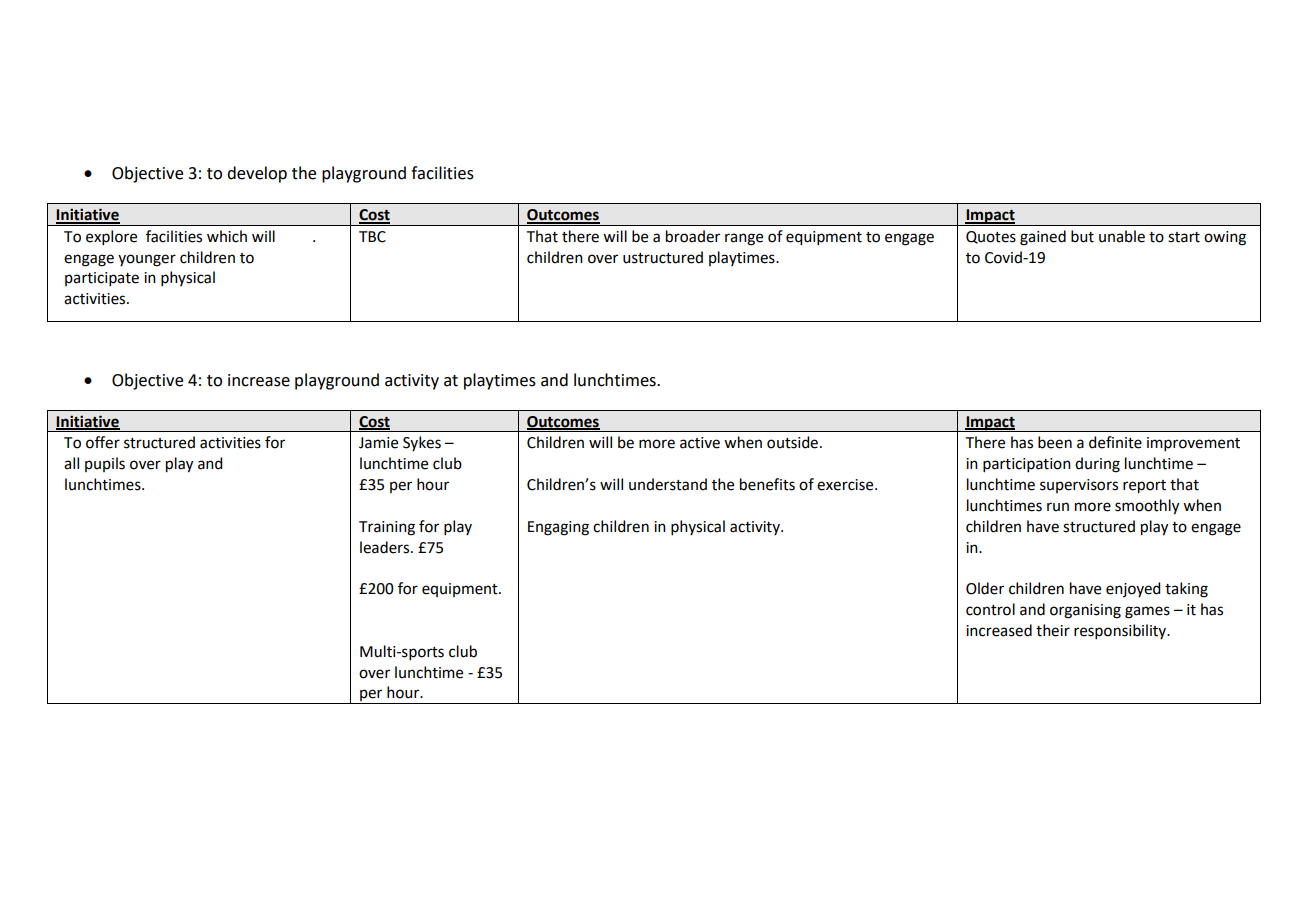 Image resolution: width=1308 pixels, height=924 pixels. What do you see at coordinates (1082, 236) in the image?
I see `but` at bounding box center [1082, 236].
